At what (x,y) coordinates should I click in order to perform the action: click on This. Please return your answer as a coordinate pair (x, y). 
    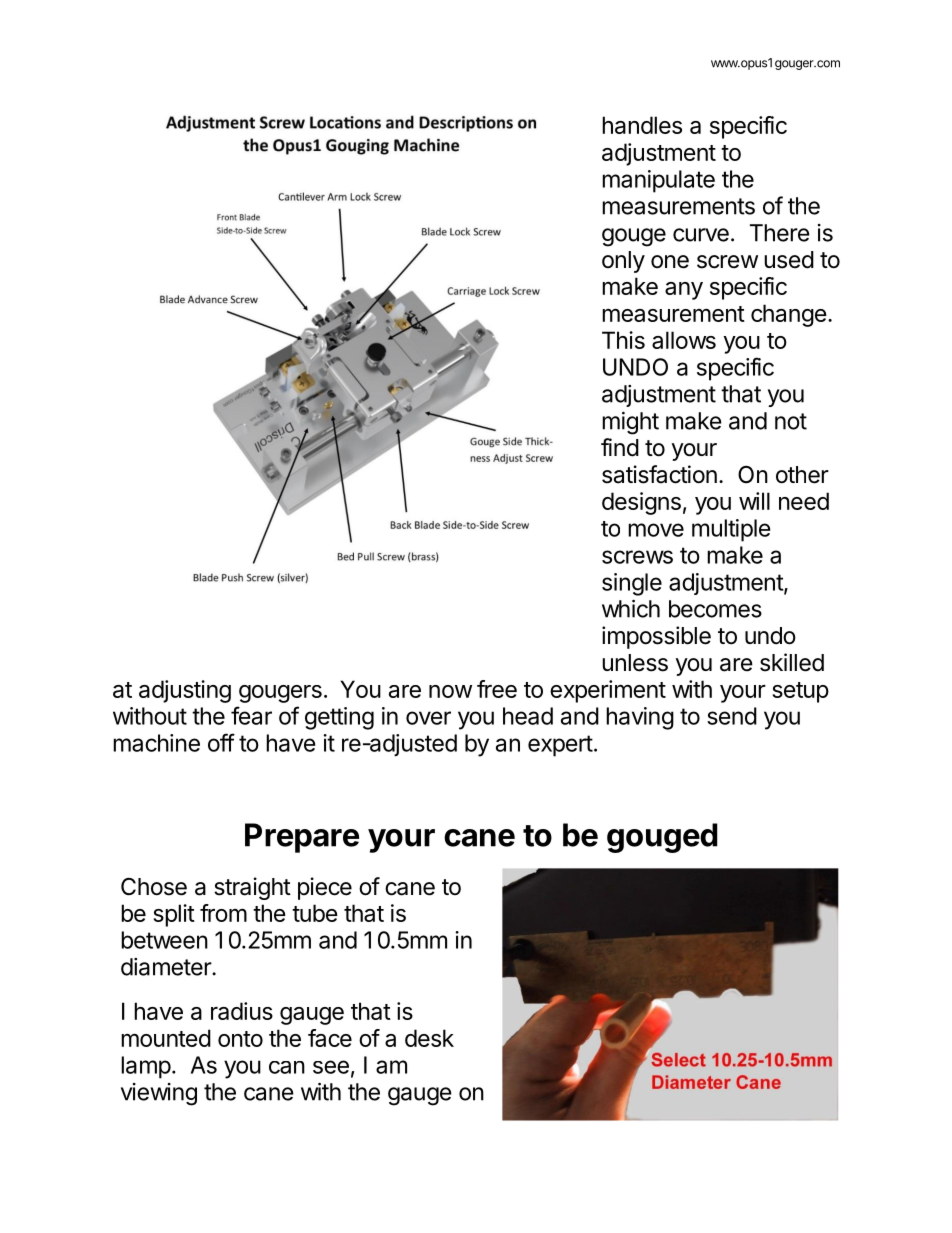
    Looking at the image, I should click on (623, 340).
